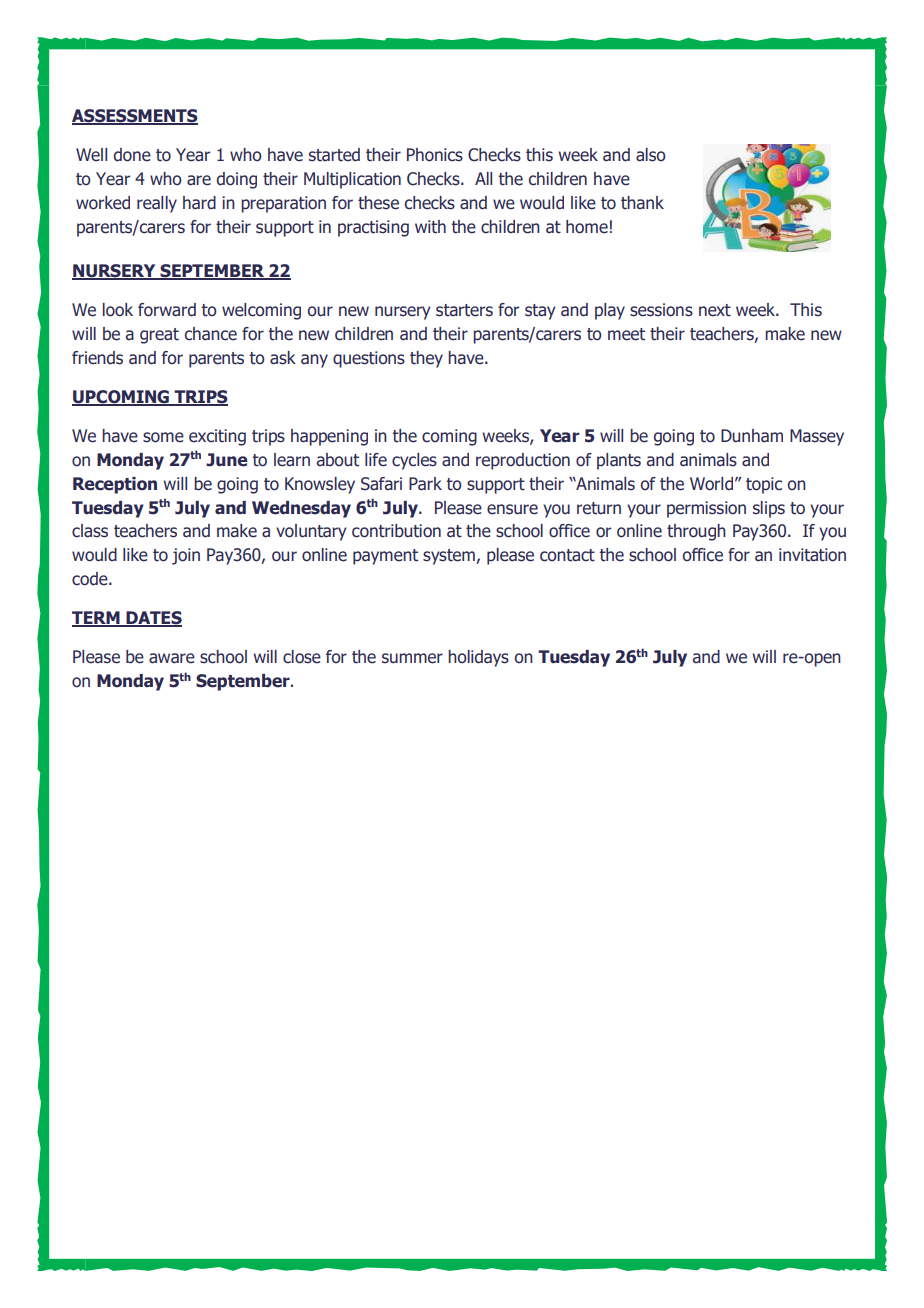 Image resolution: width=924 pixels, height=1308 pixels. Describe the element at coordinates (135, 117) in the screenshot. I see `ASSESSMENTS` at that location.
